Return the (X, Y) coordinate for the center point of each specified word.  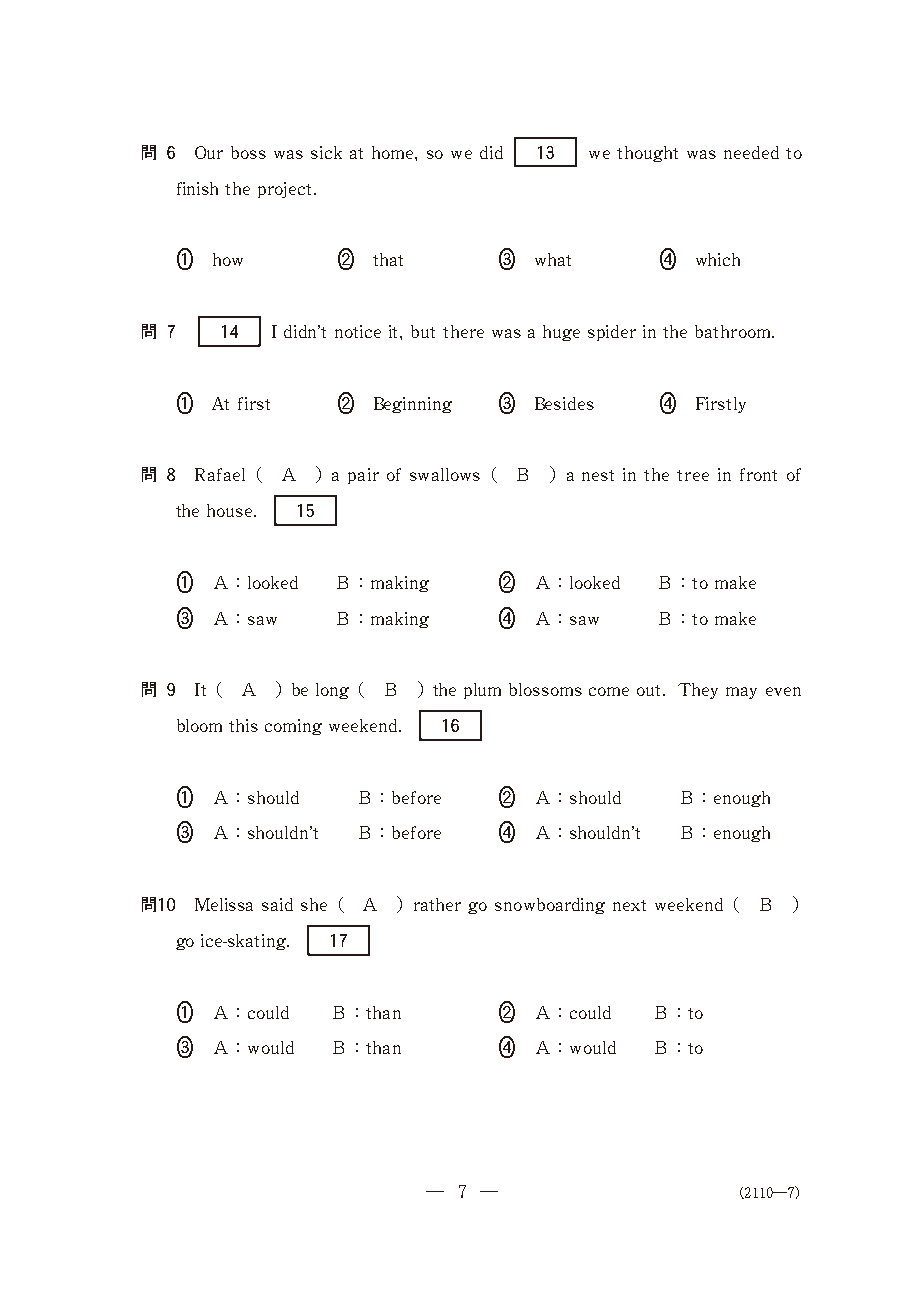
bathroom (734, 331)
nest (598, 475)
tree (693, 475)
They (698, 691)
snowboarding (550, 906)
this (243, 725)
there (463, 331)
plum (482, 691)
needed (751, 152)
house (231, 510)
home (394, 152)
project (284, 190)
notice (358, 331)
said (277, 904)
